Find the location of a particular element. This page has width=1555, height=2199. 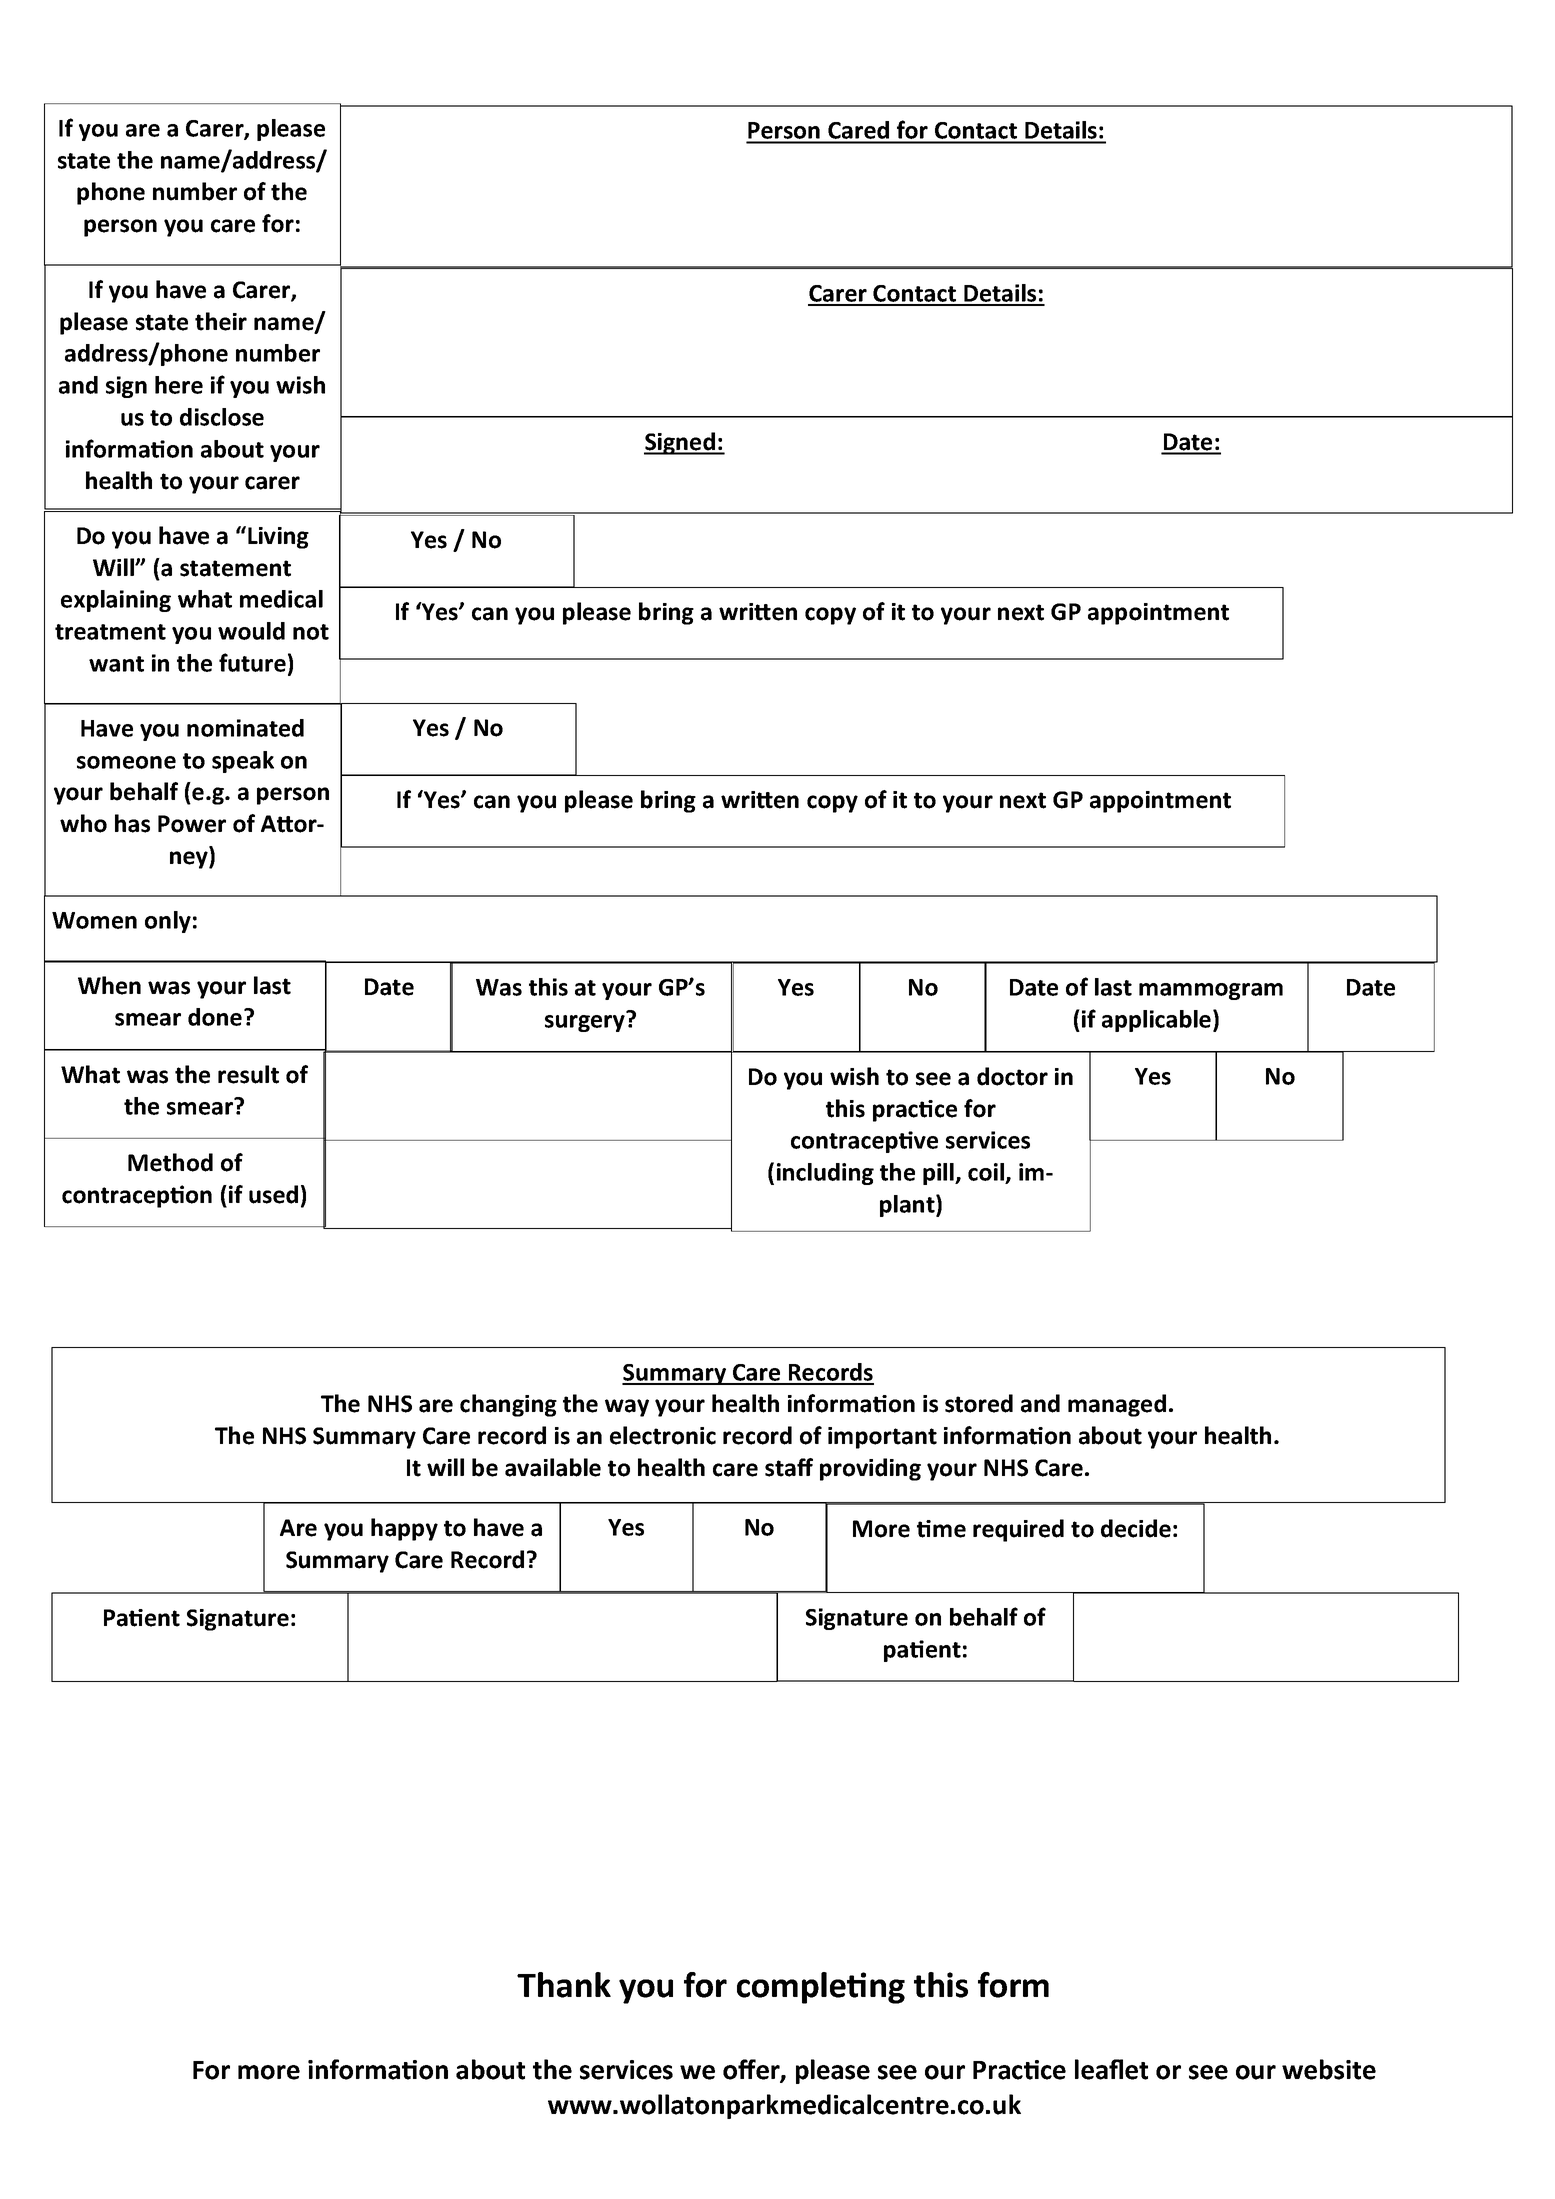

Living is located at coordinates (278, 538).
